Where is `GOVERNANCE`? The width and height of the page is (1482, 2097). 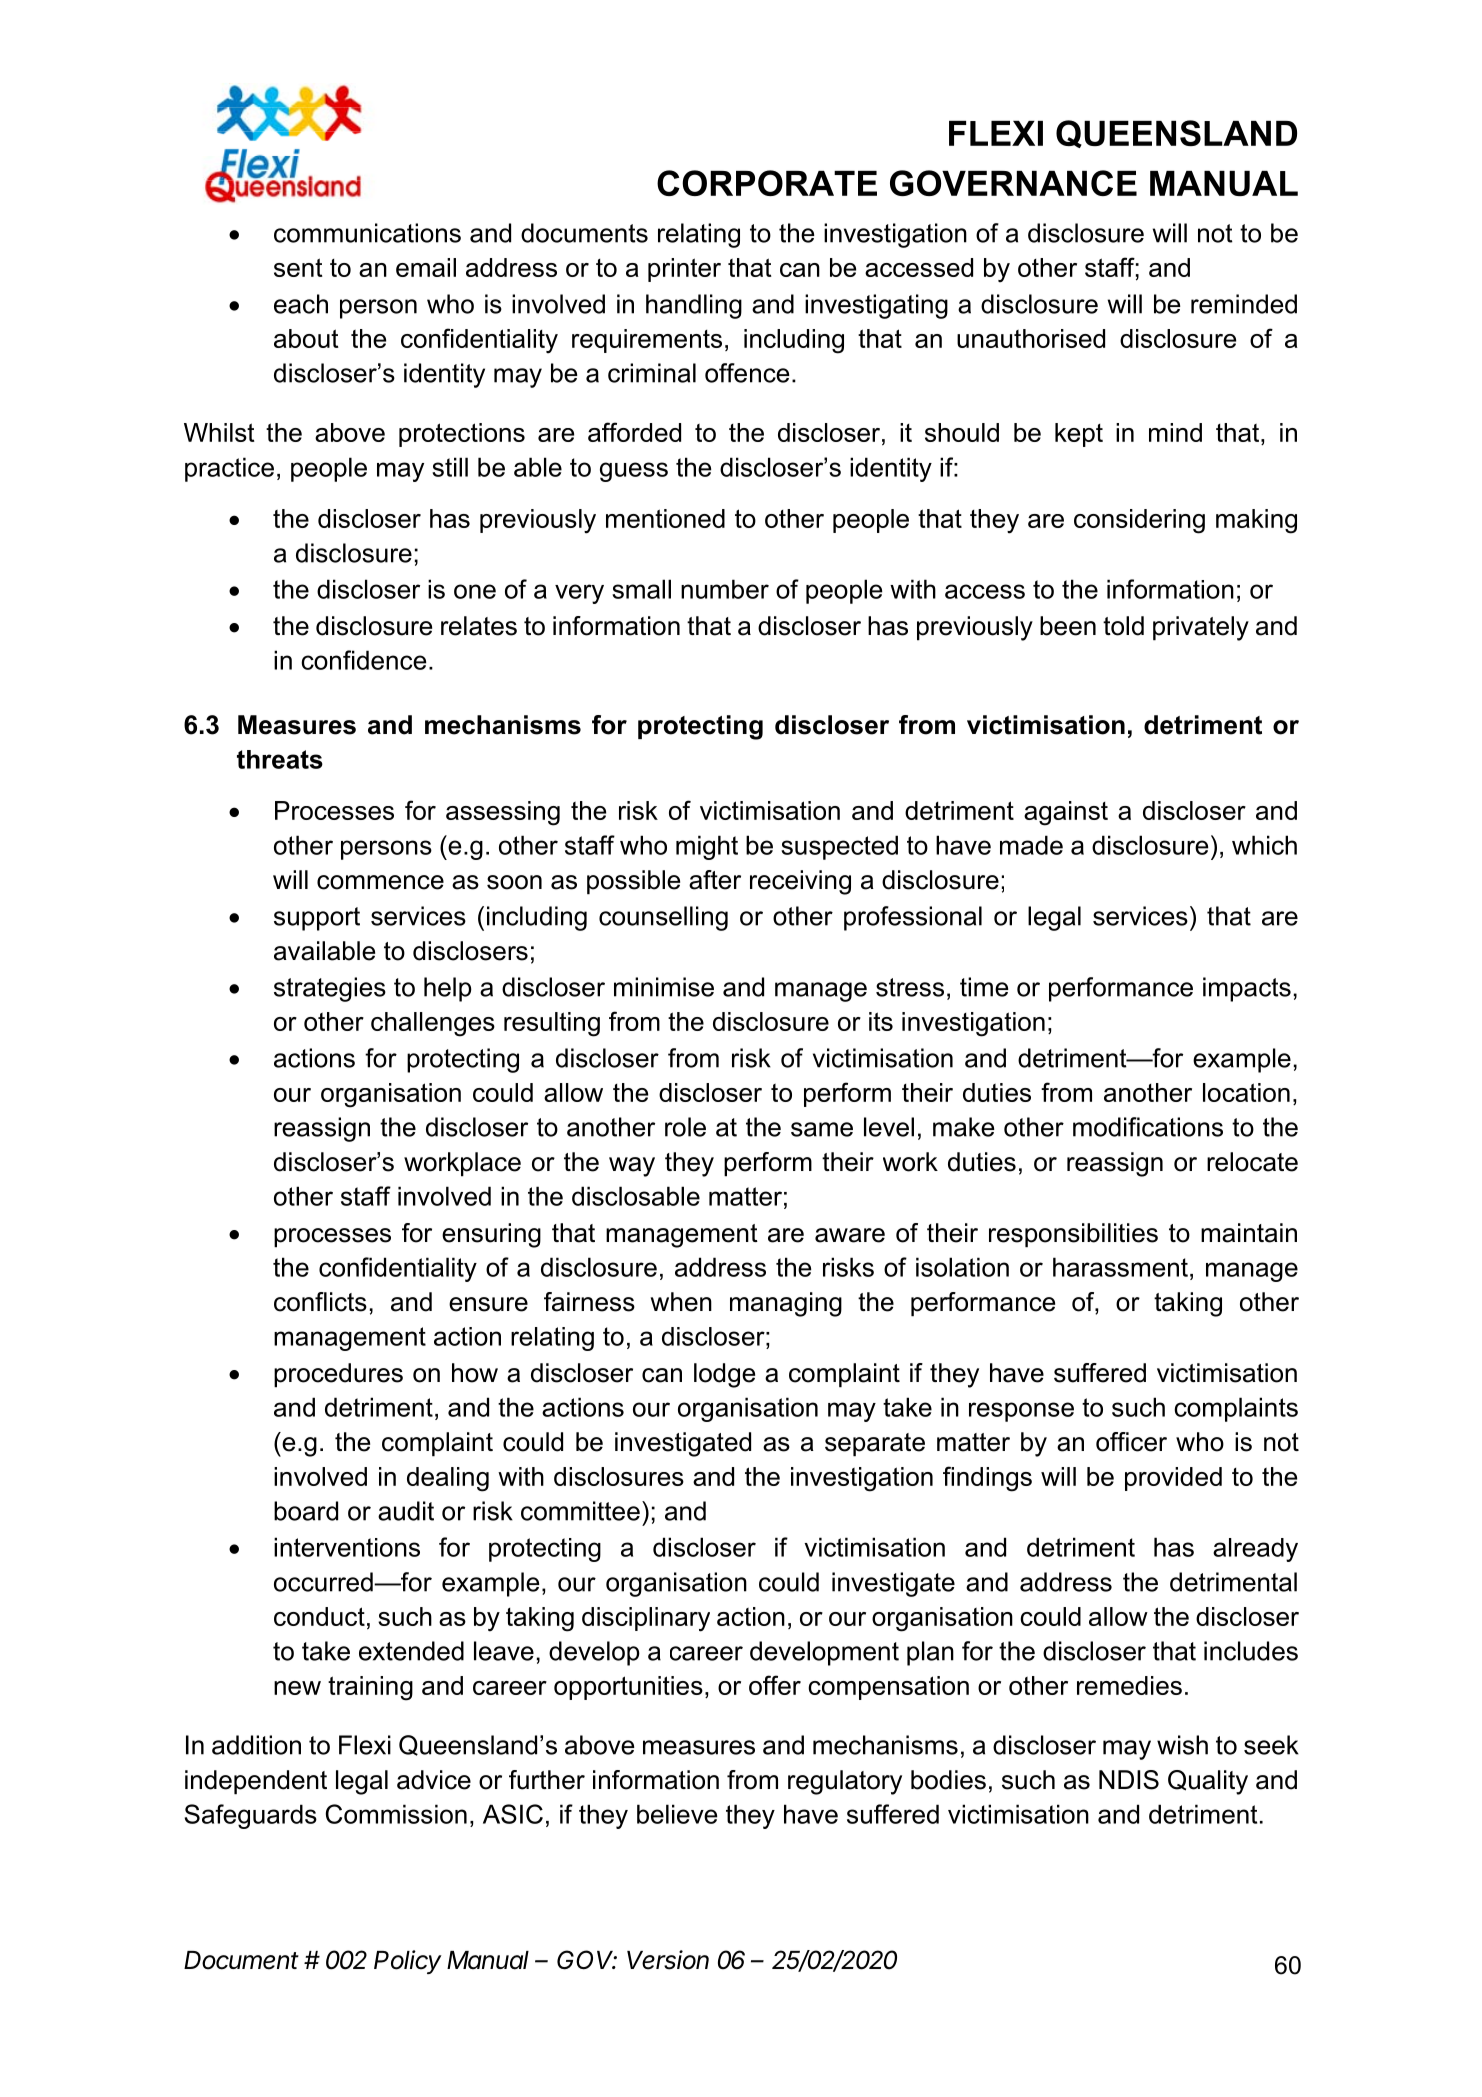 GOVERNANCE is located at coordinates (1013, 183).
